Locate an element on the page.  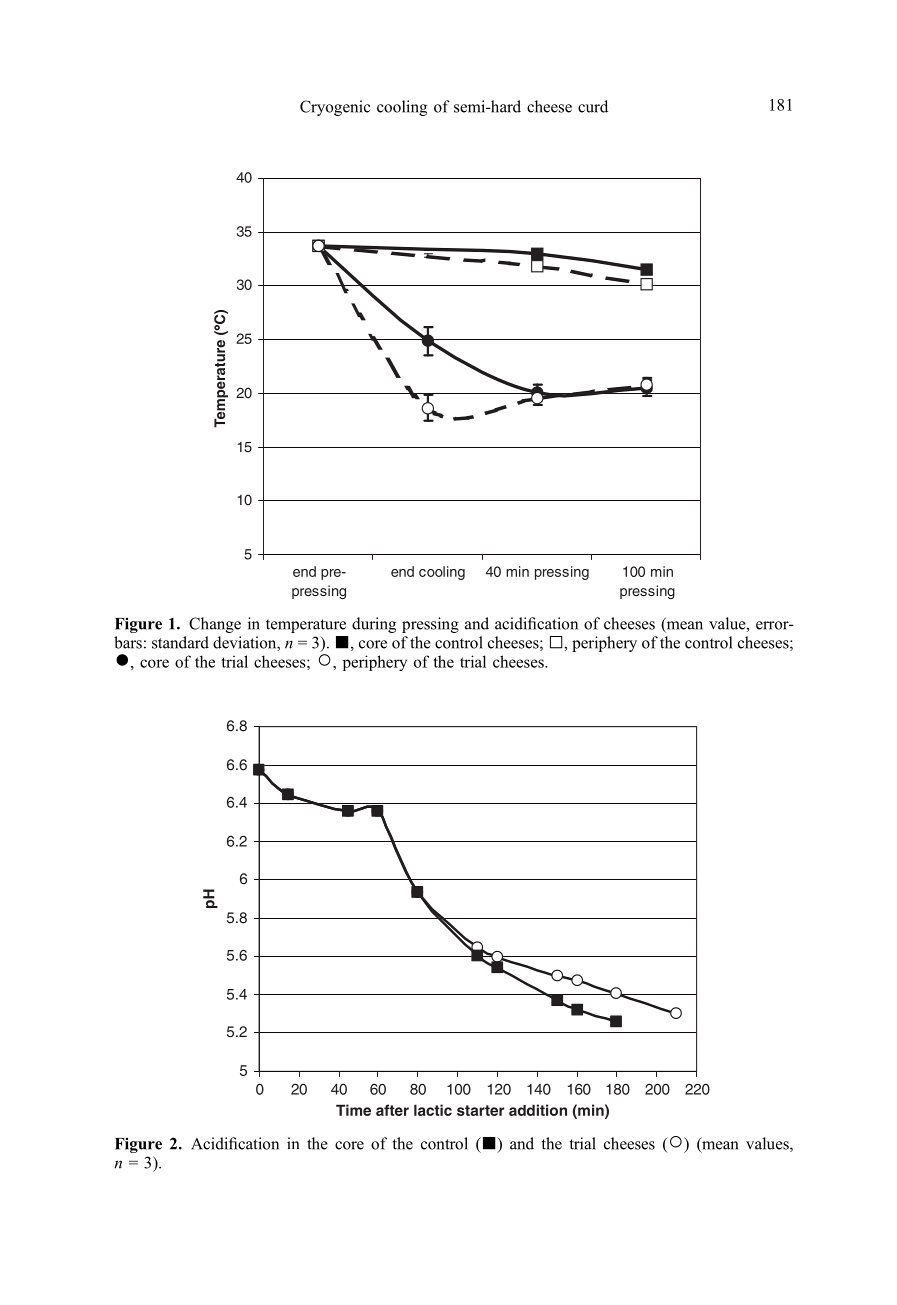
Cryogenic is located at coordinates (335, 108).
